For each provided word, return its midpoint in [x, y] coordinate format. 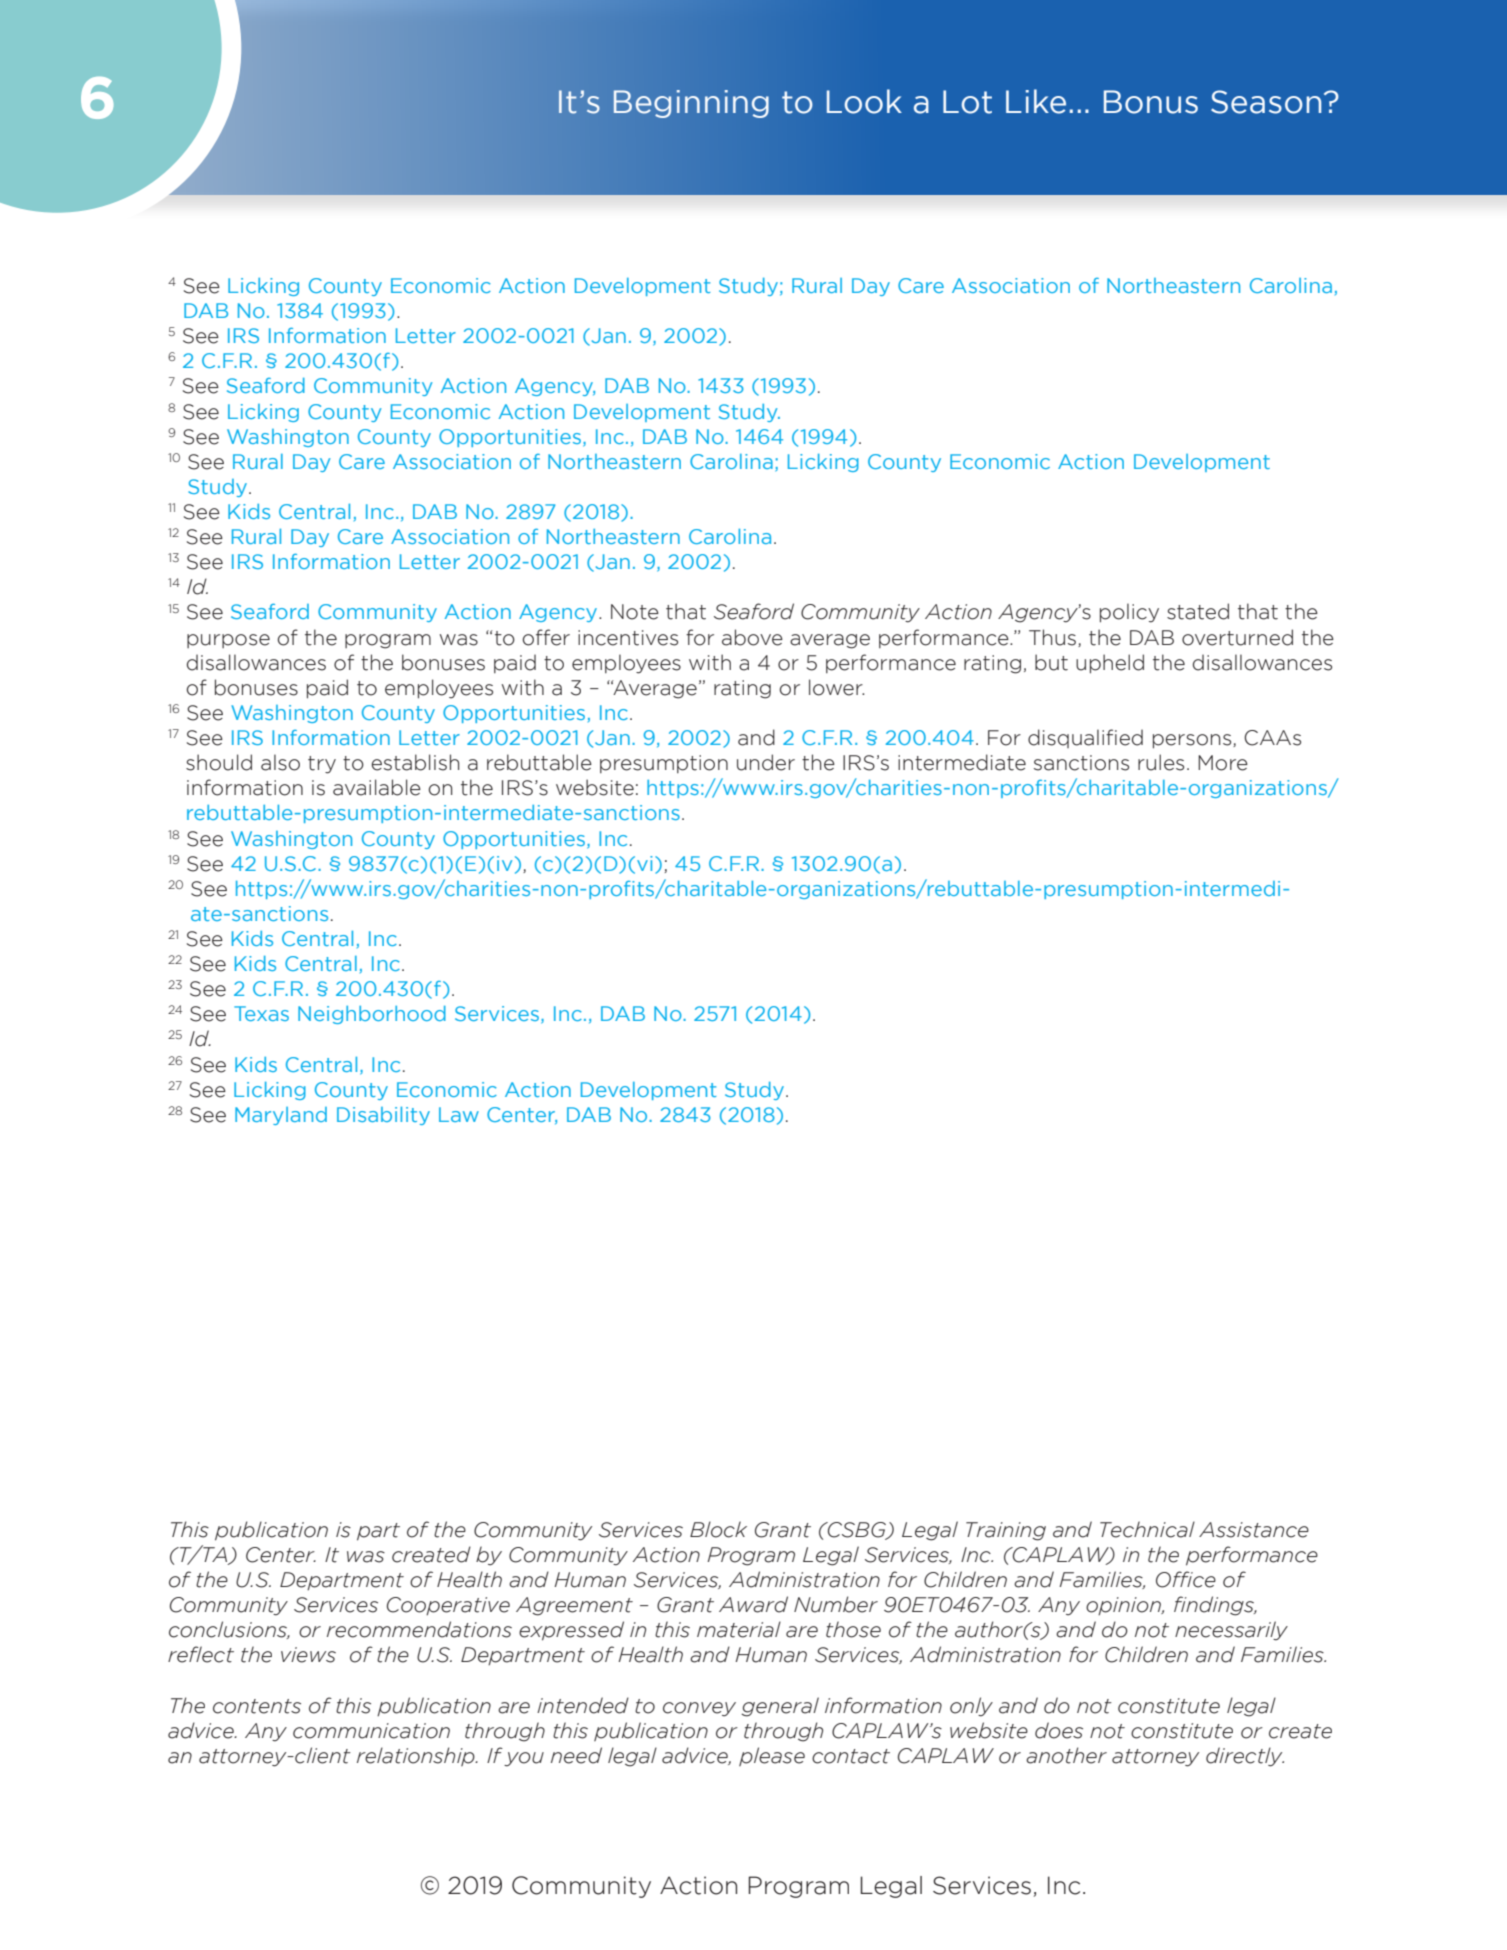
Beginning [691, 104]
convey [699, 1709]
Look [864, 101]
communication [371, 1731]
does [1059, 1730]
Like [1036, 101]
